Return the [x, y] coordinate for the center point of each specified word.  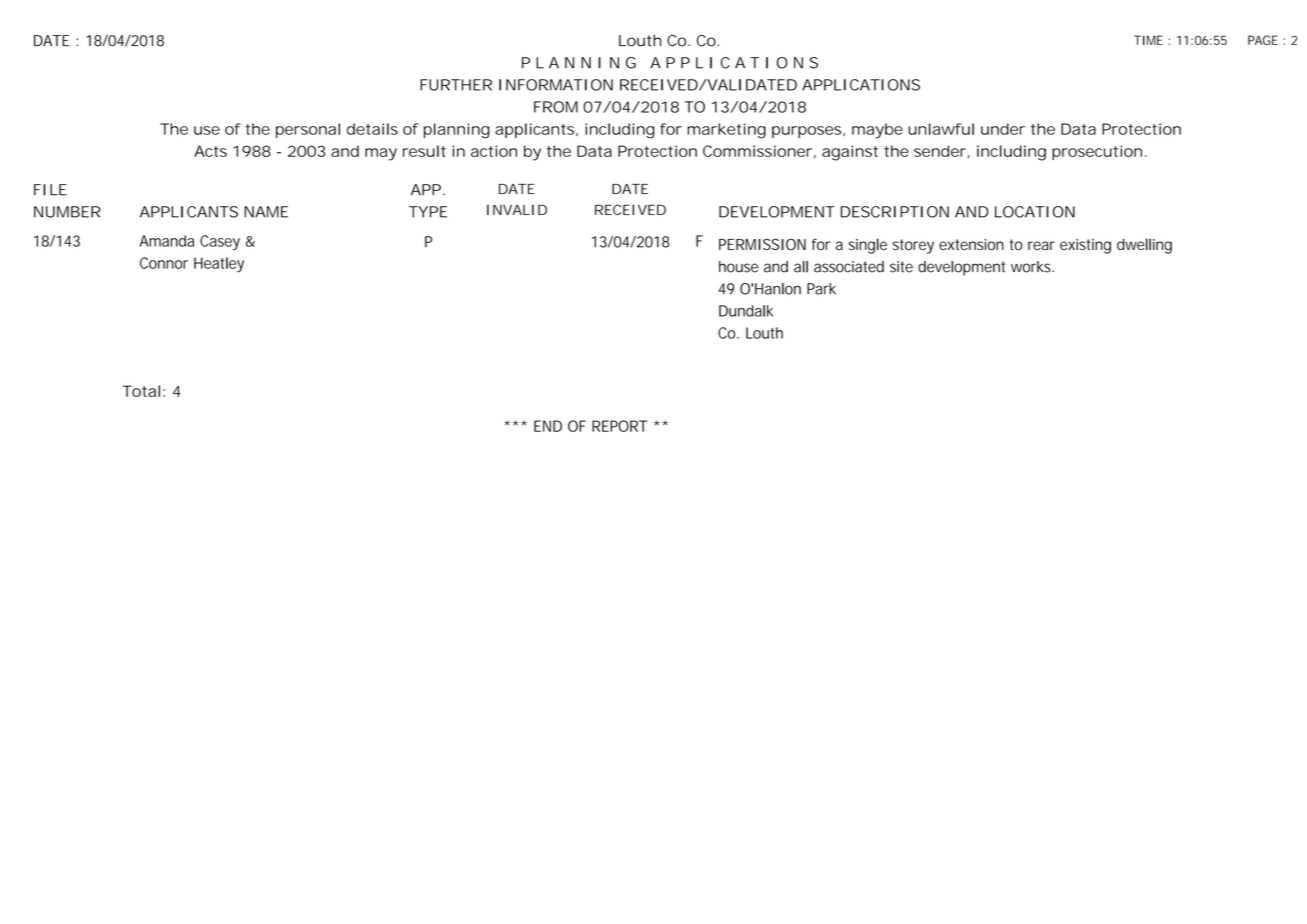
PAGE [1263, 40]
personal [308, 130]
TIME [1148, 40]
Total [141, 391]
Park [821, 289]
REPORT [619, 426]
